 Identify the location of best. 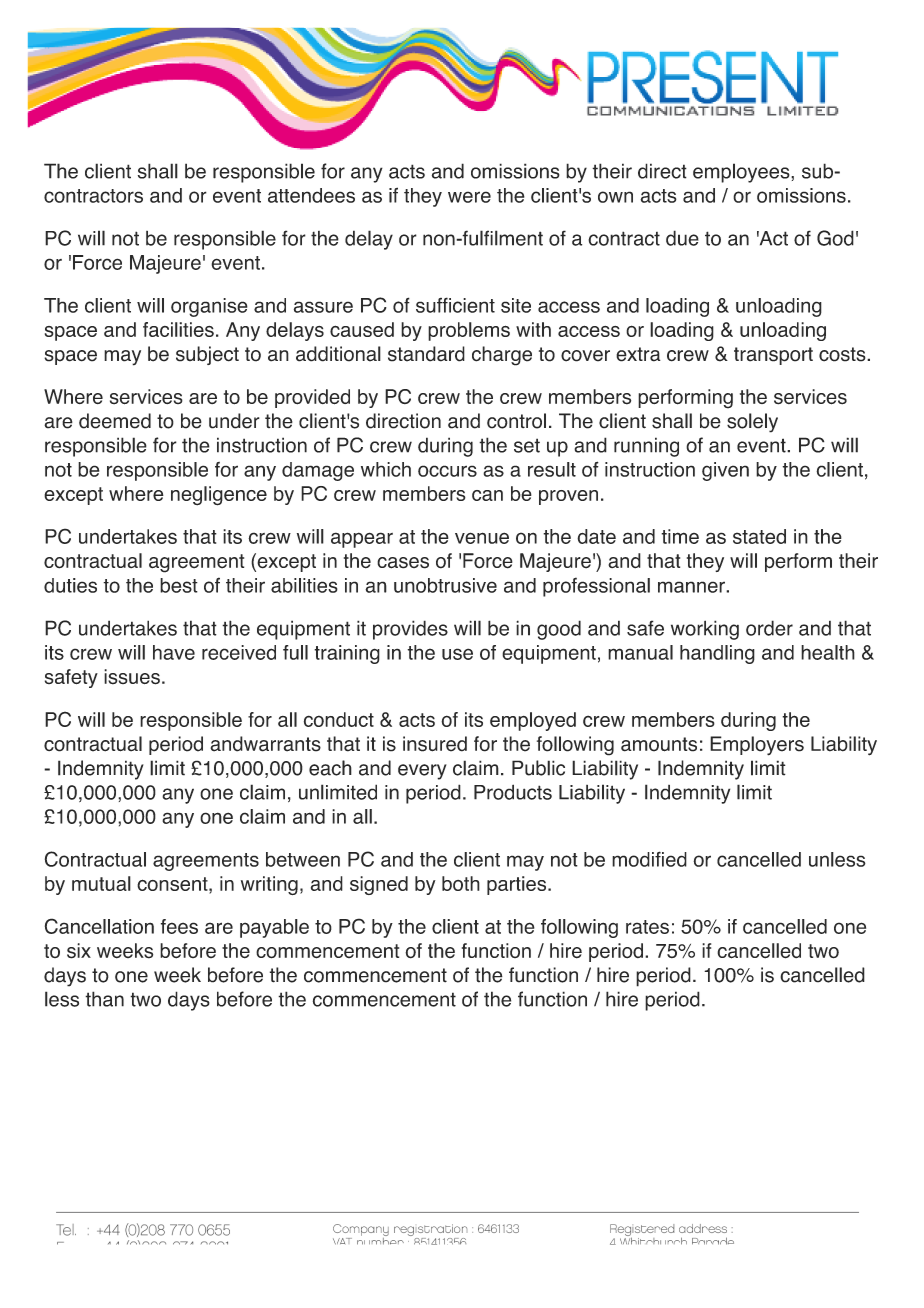
(179, 585).
